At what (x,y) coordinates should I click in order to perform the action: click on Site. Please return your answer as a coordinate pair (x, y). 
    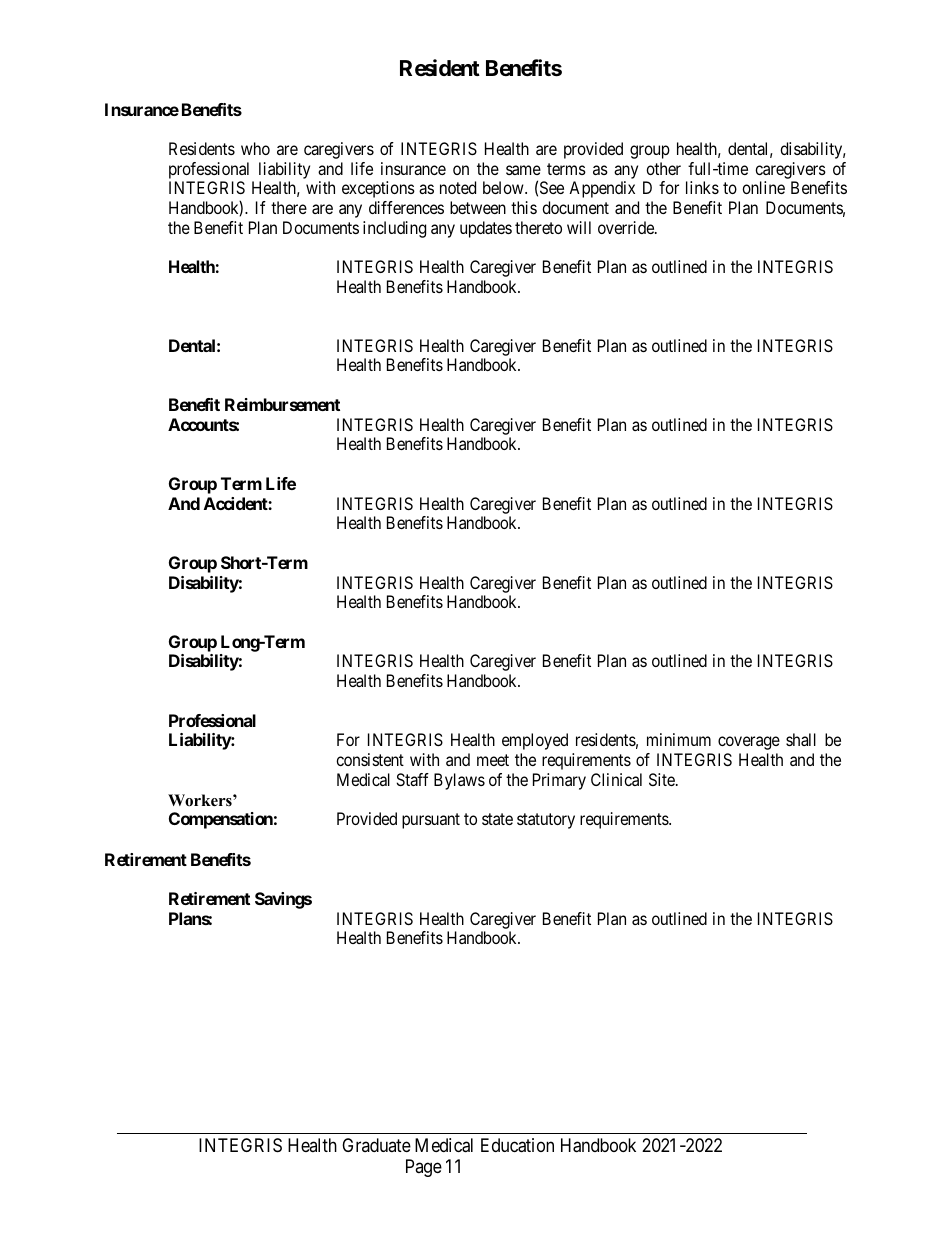
    Looking at the image, I should click on (663, 779).
